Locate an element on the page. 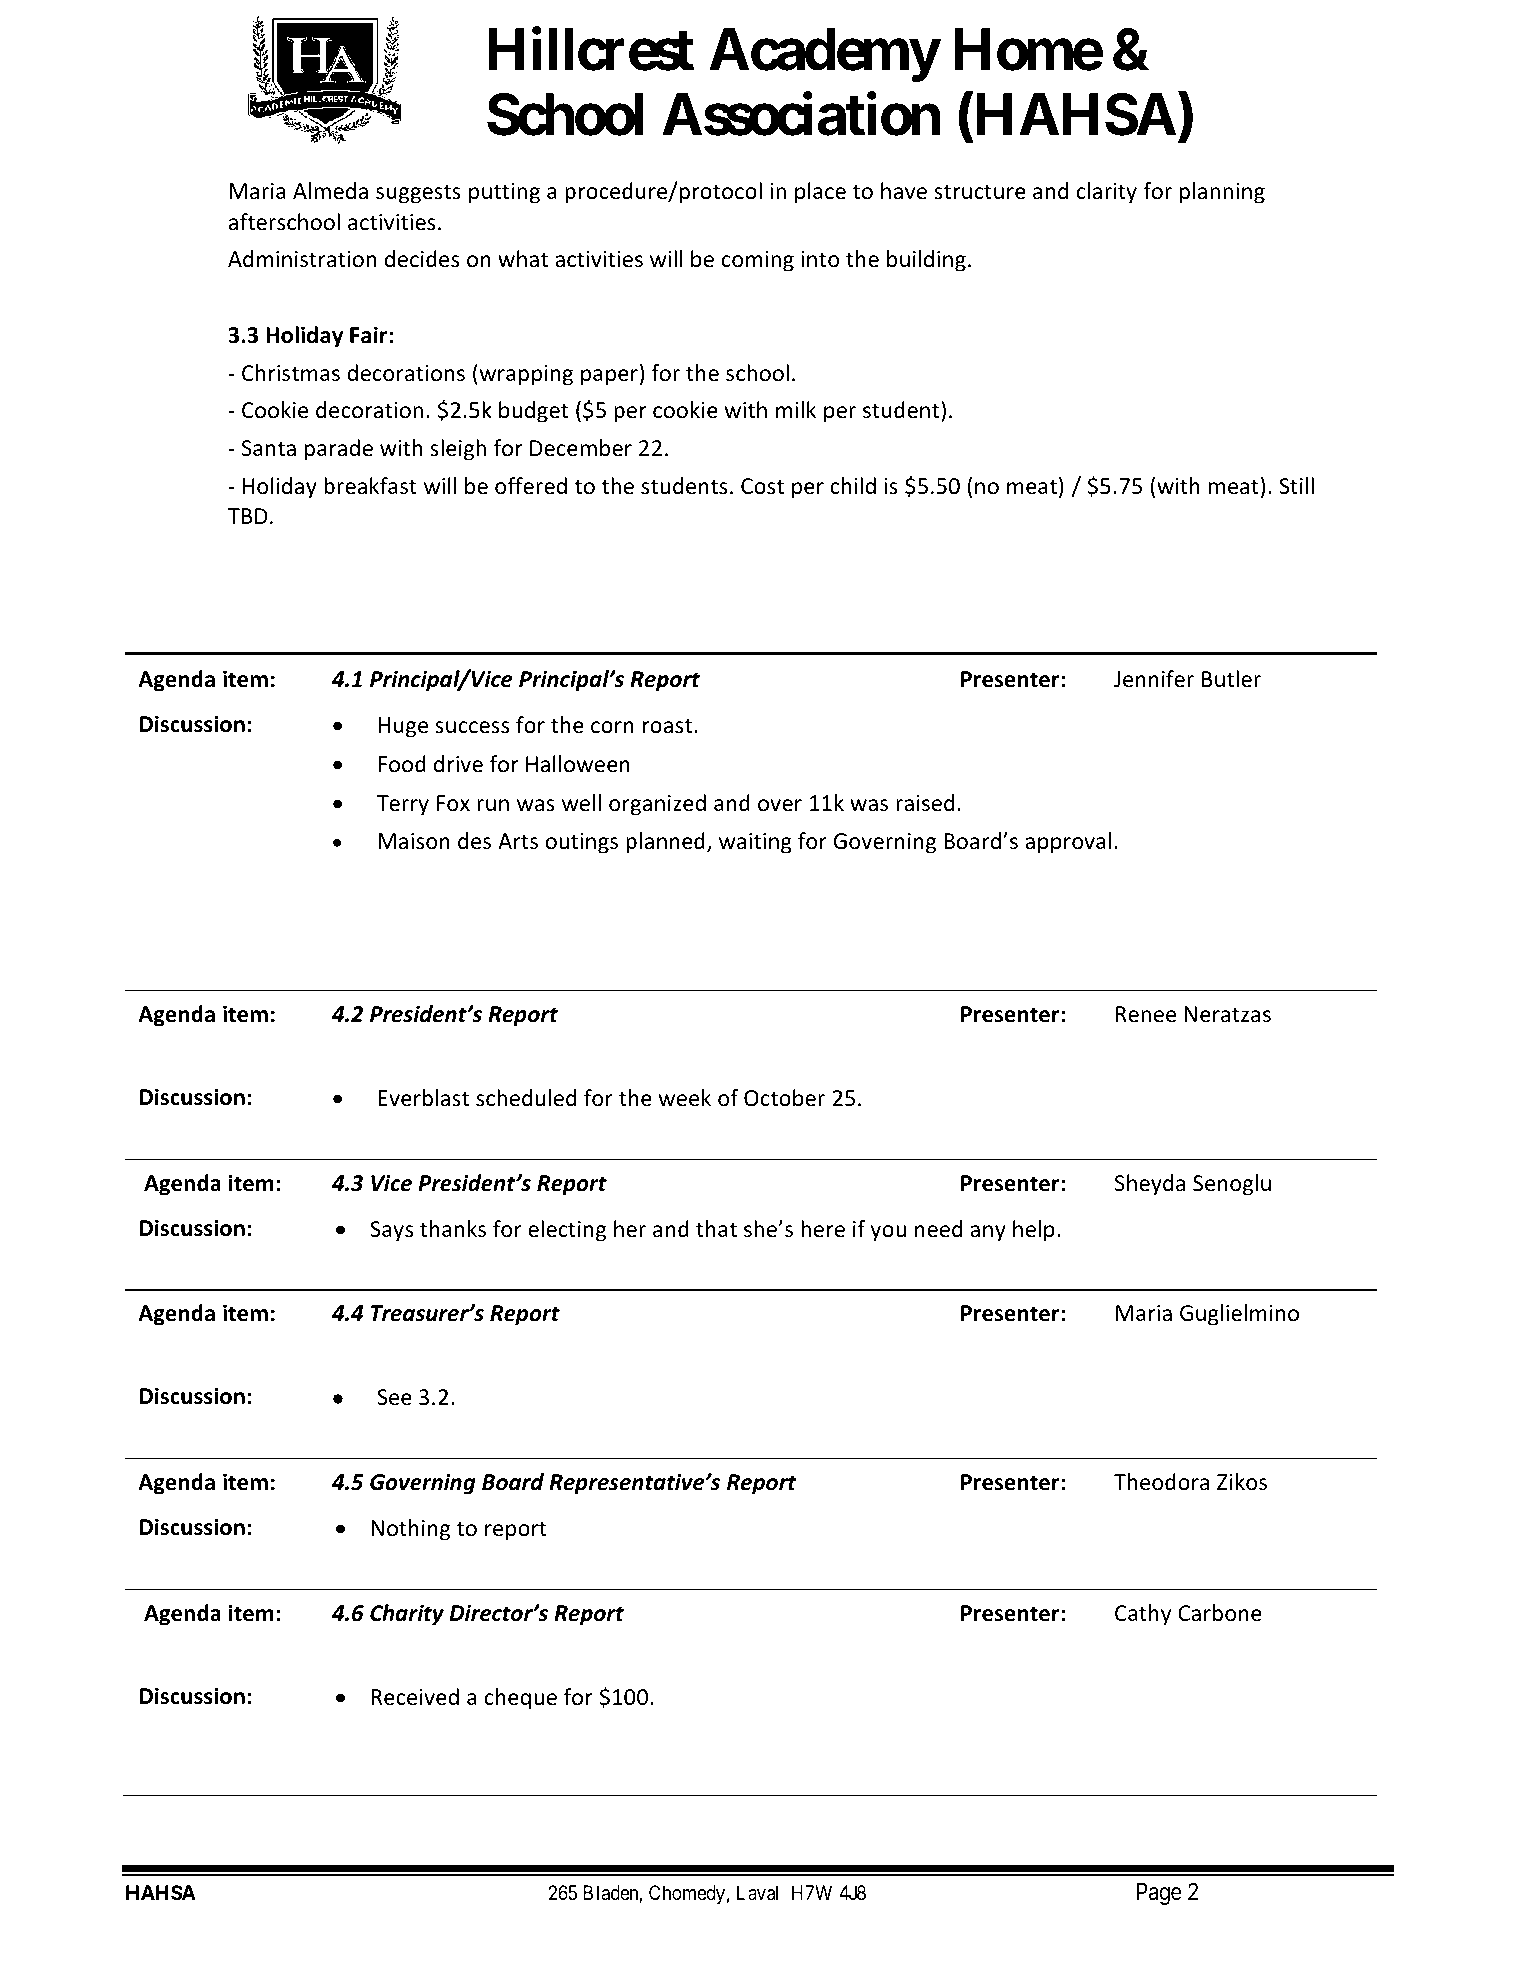 Image resolution: width=1519 pixels, height=1966 pixels. Received is located at coordinates (415, 1697).
